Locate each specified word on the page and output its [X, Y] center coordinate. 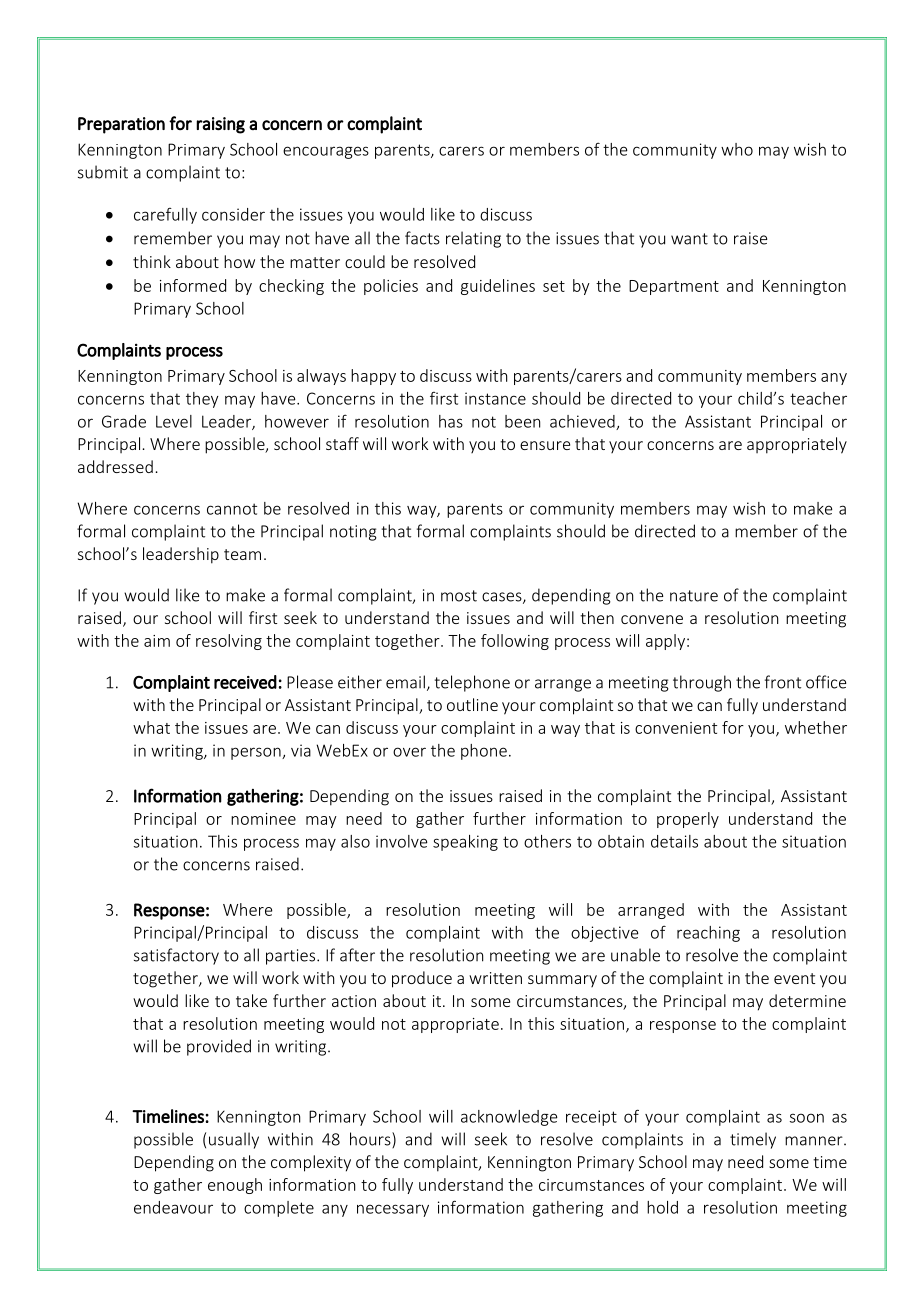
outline [472, 704]
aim [157, 641]
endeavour [173, 1207]
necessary [393, 1210]
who [737, 149]
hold [662, 1207]
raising [220, 125]
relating [473, 239]
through [702, 683]
